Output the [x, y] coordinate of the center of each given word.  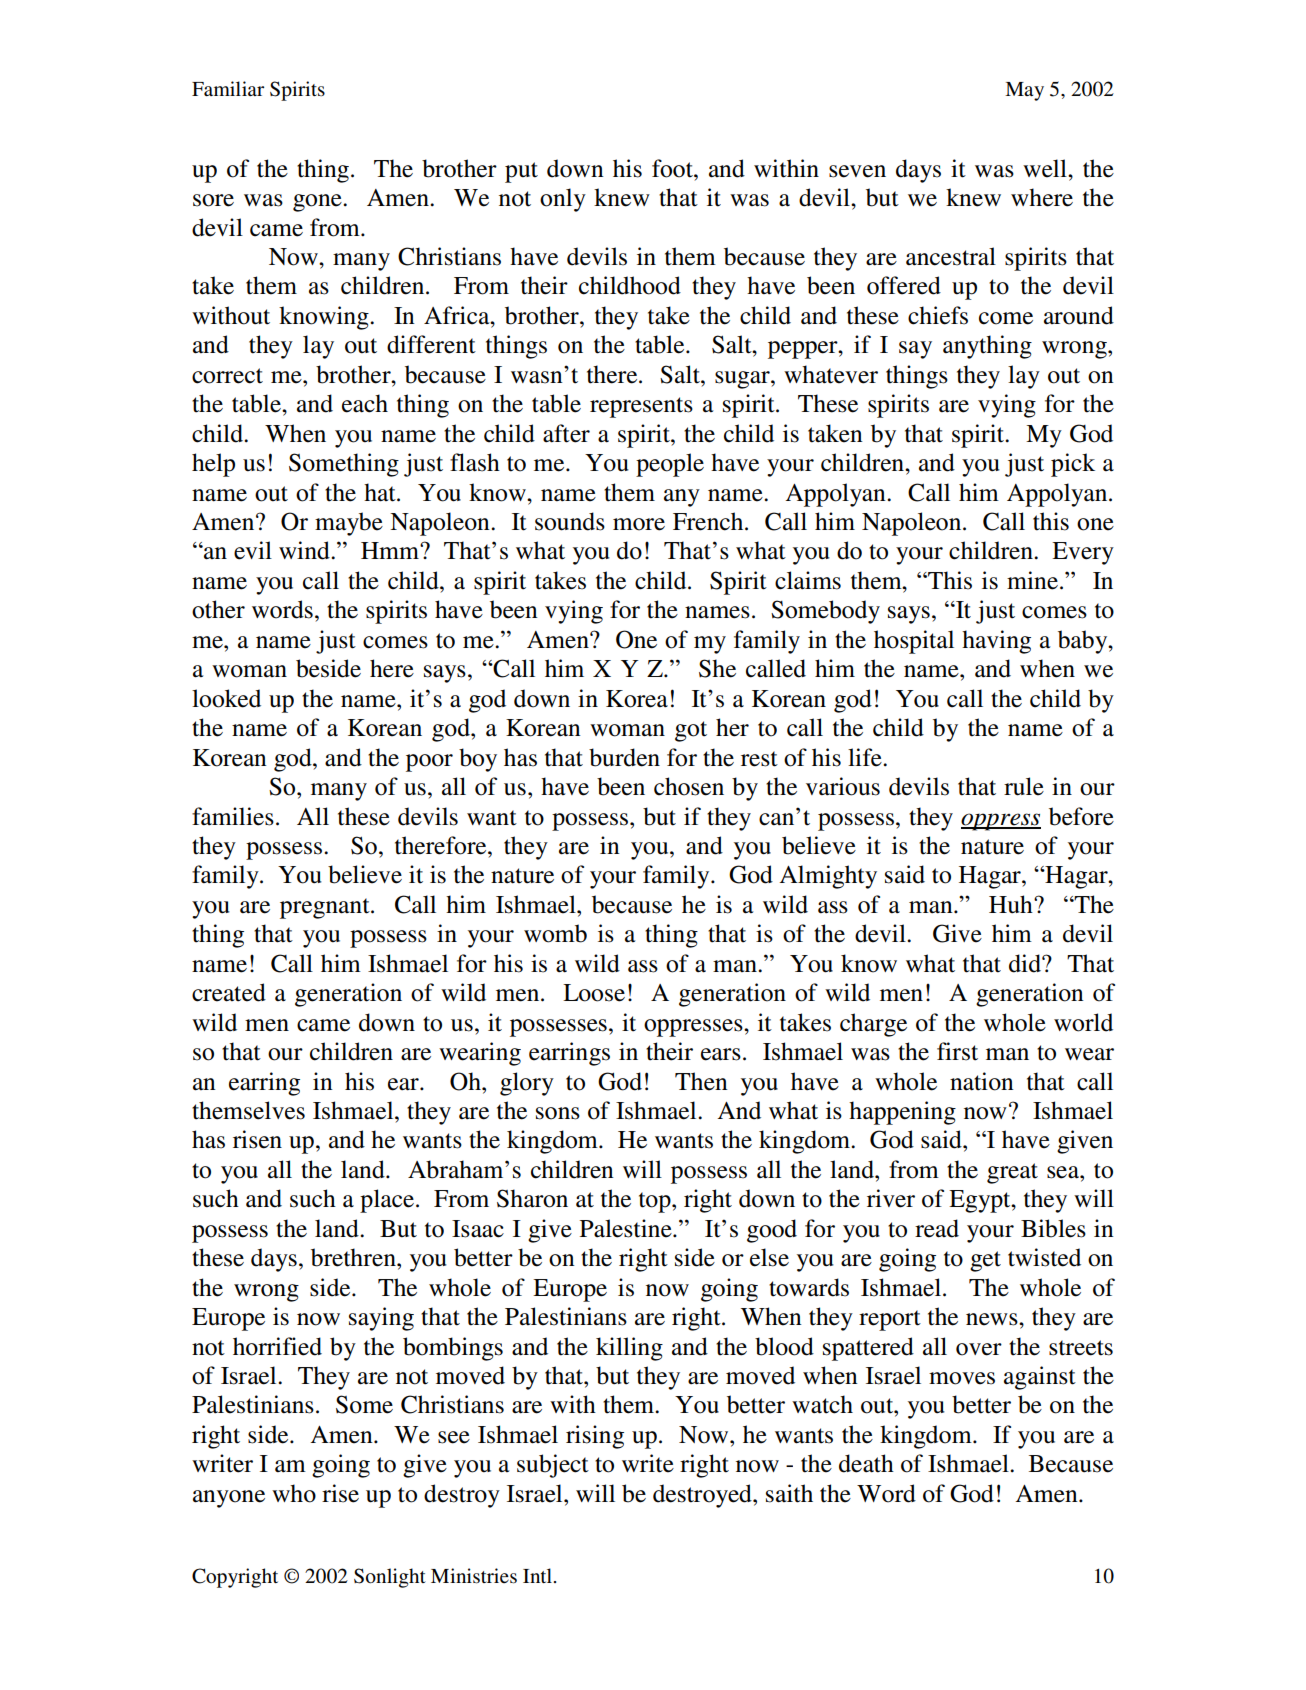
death [866, 1463]
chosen [689, 786]
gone [318, 203]
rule [1024, 786]
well [1046, 168]
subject [553, 1466]
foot [673, 168]
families [233, 816]
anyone [229, 1499]
